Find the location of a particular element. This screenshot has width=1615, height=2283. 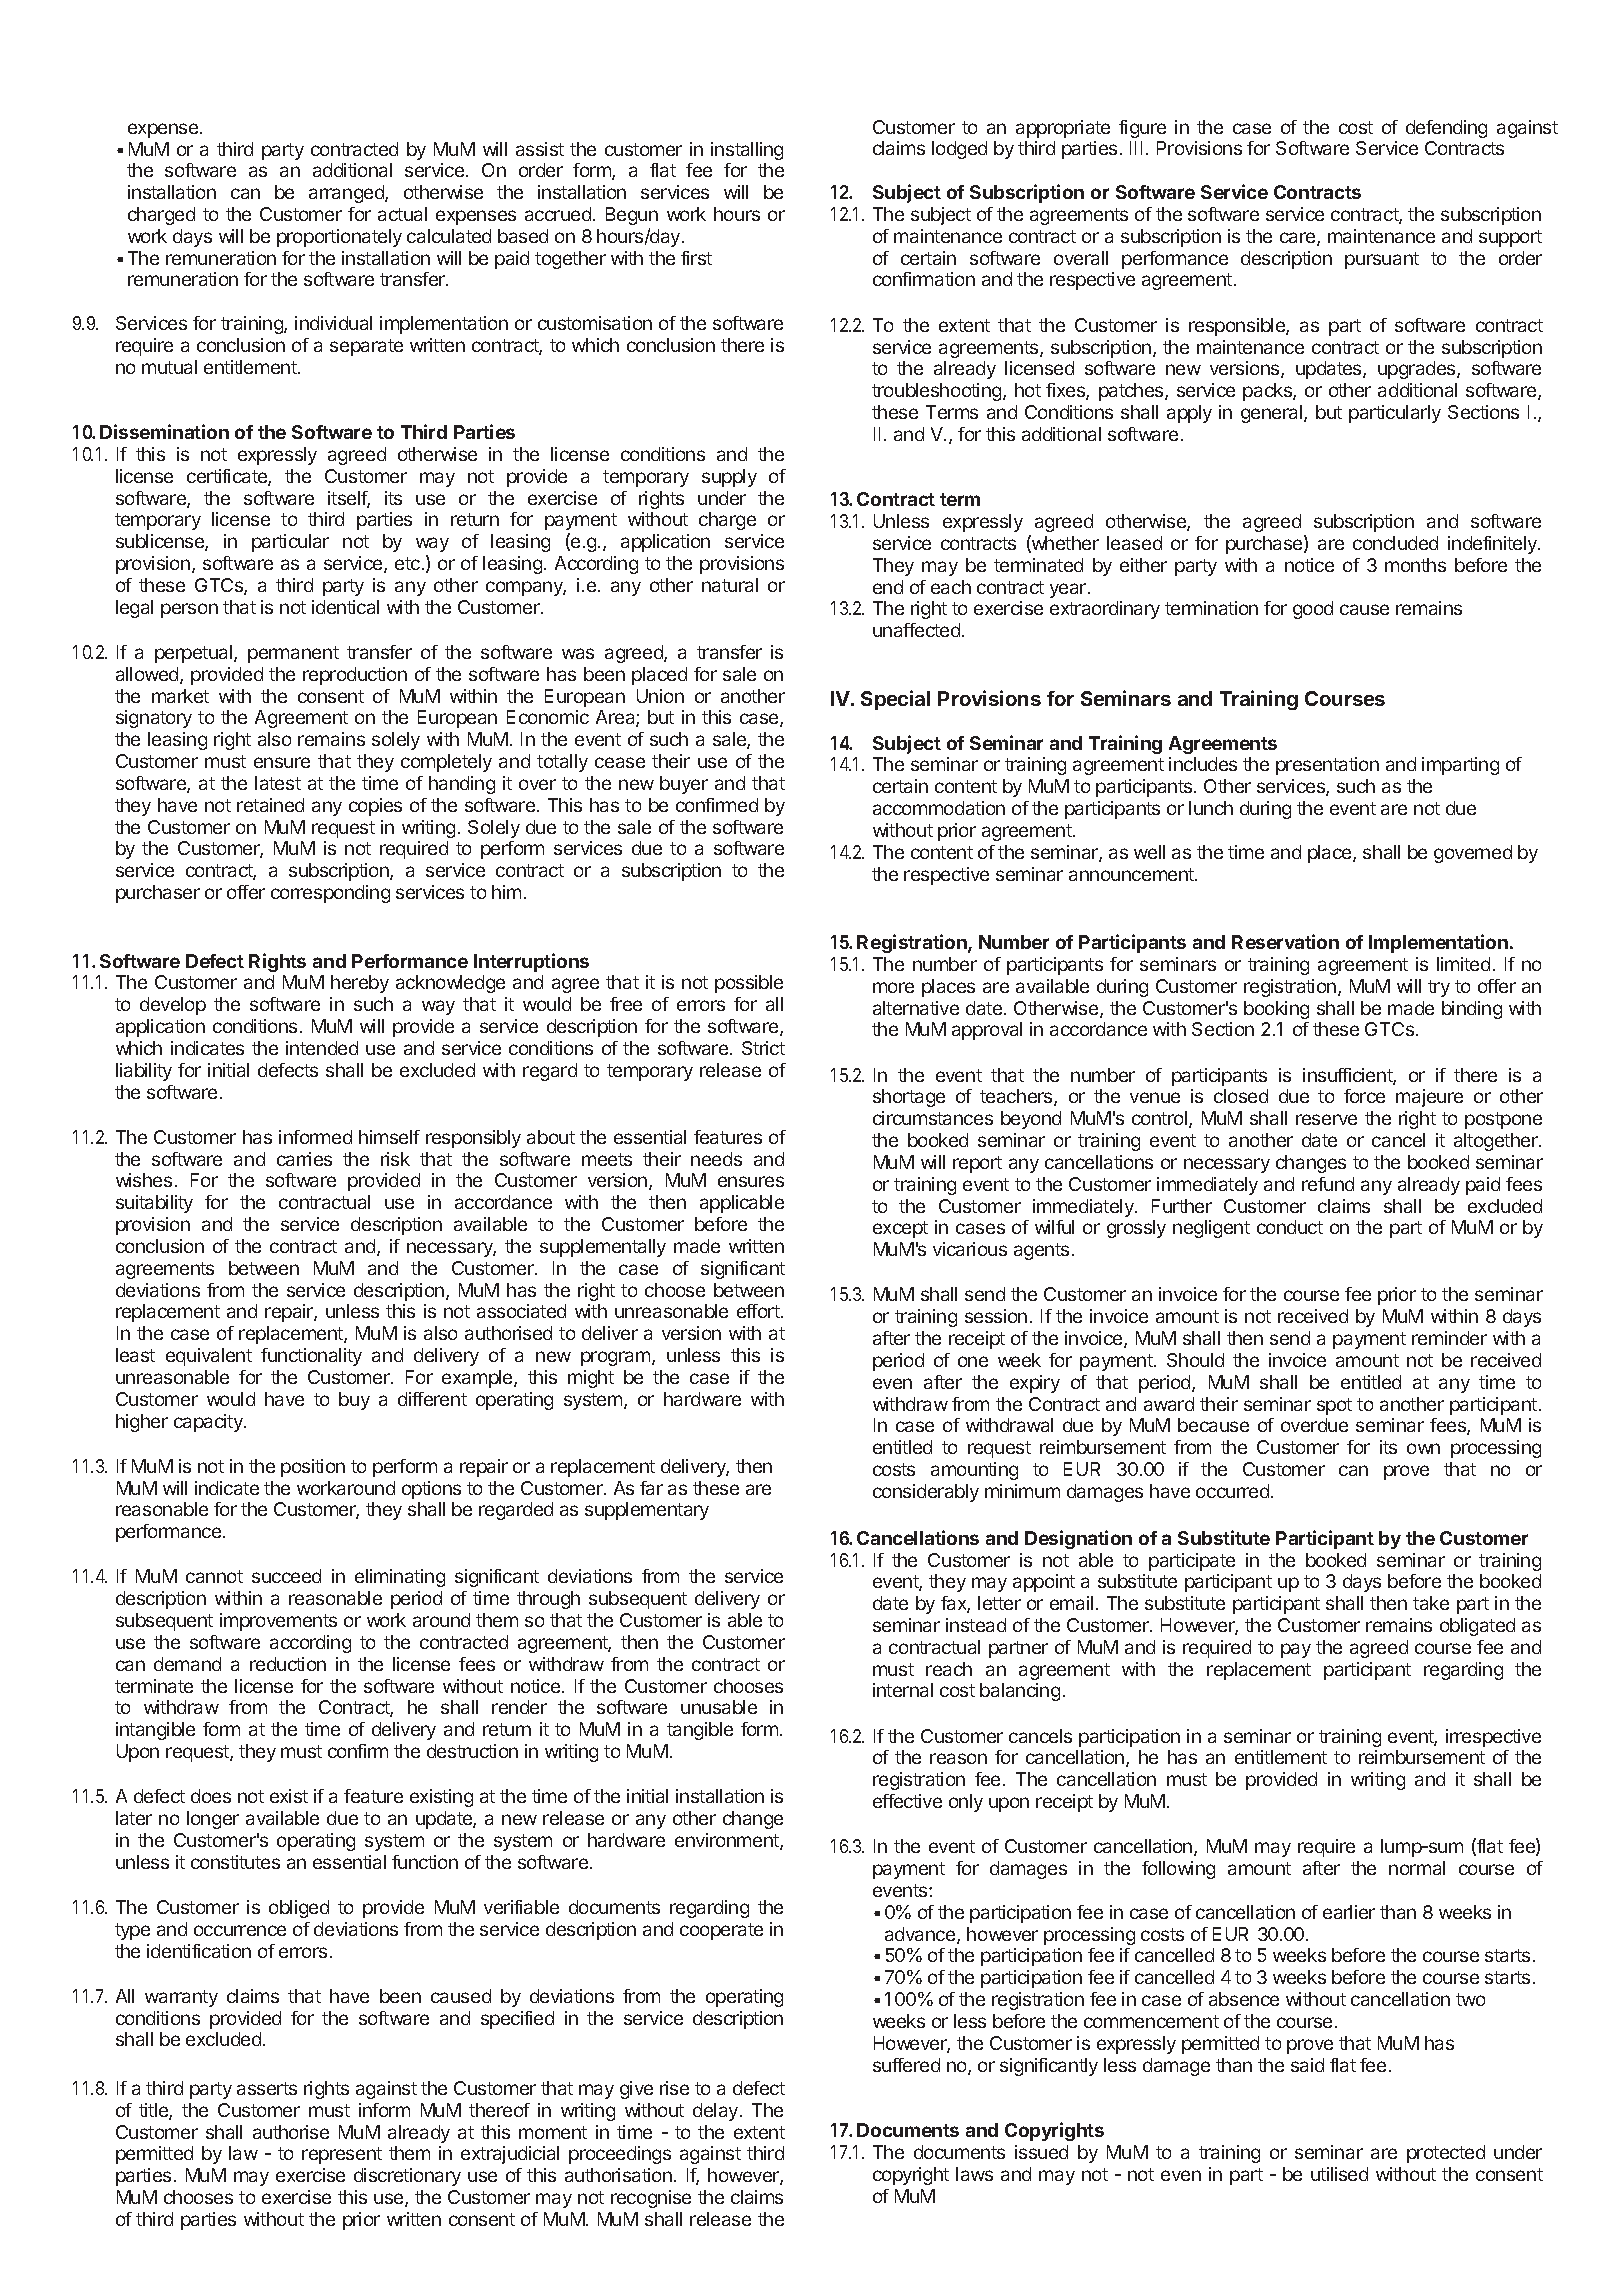

arranged is located at coordinates (347, 194).
